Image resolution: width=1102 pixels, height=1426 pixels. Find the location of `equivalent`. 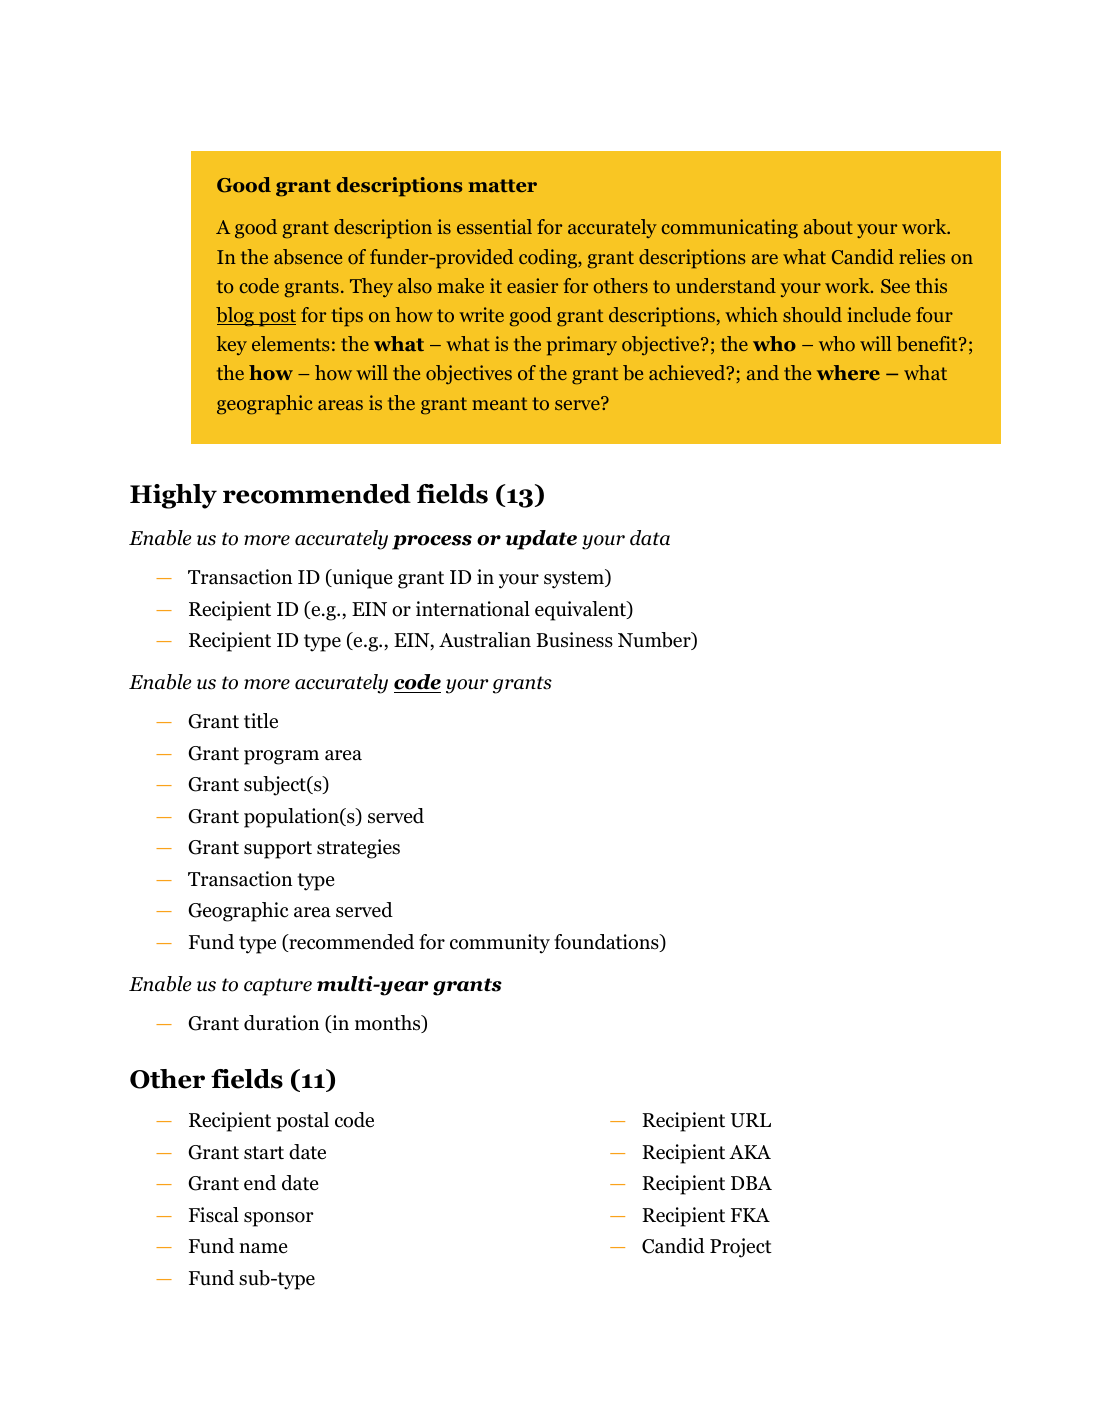

equivalent is located at coordinates (581, 611).
